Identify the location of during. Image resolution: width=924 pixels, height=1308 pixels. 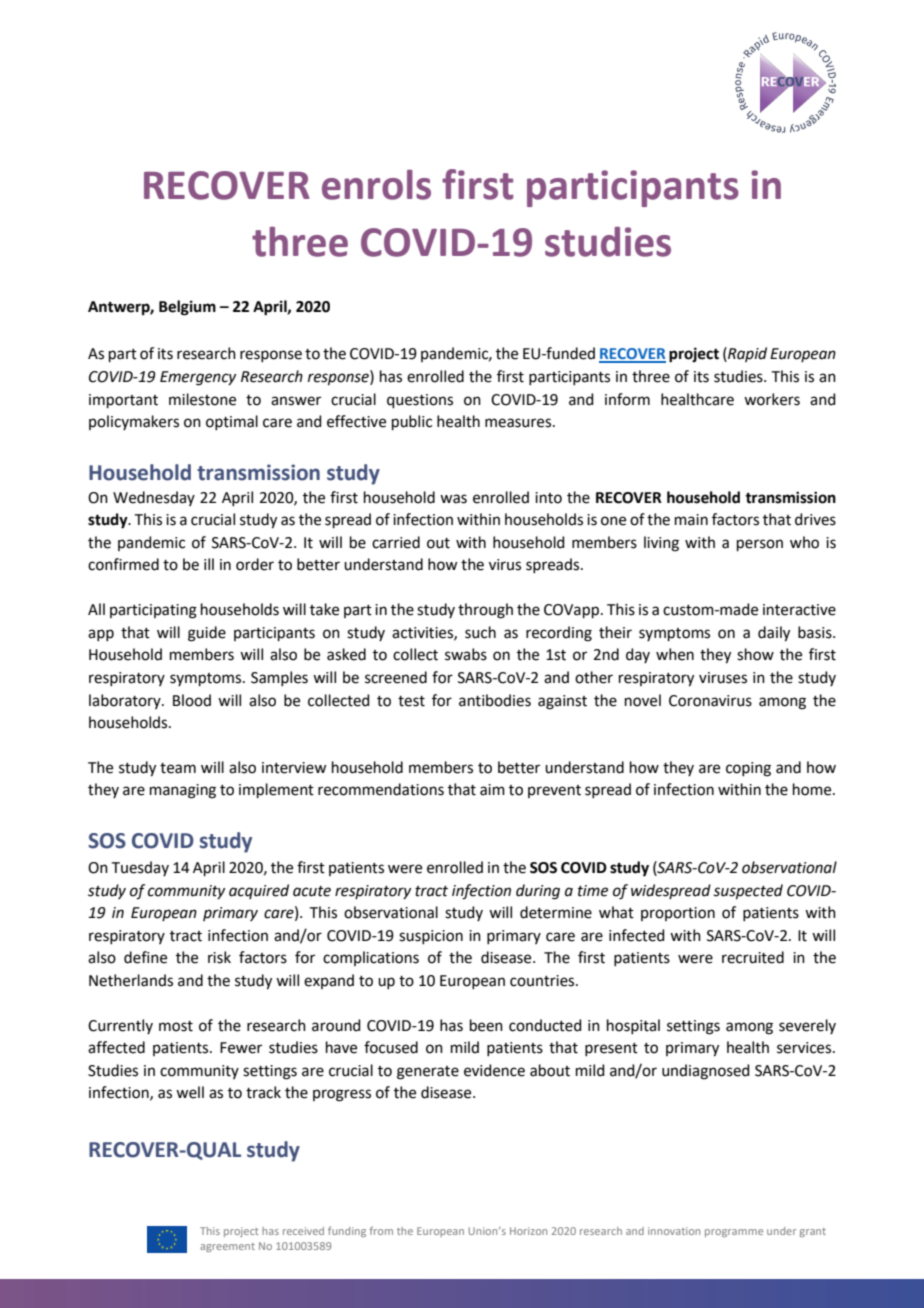
(538, 892).
